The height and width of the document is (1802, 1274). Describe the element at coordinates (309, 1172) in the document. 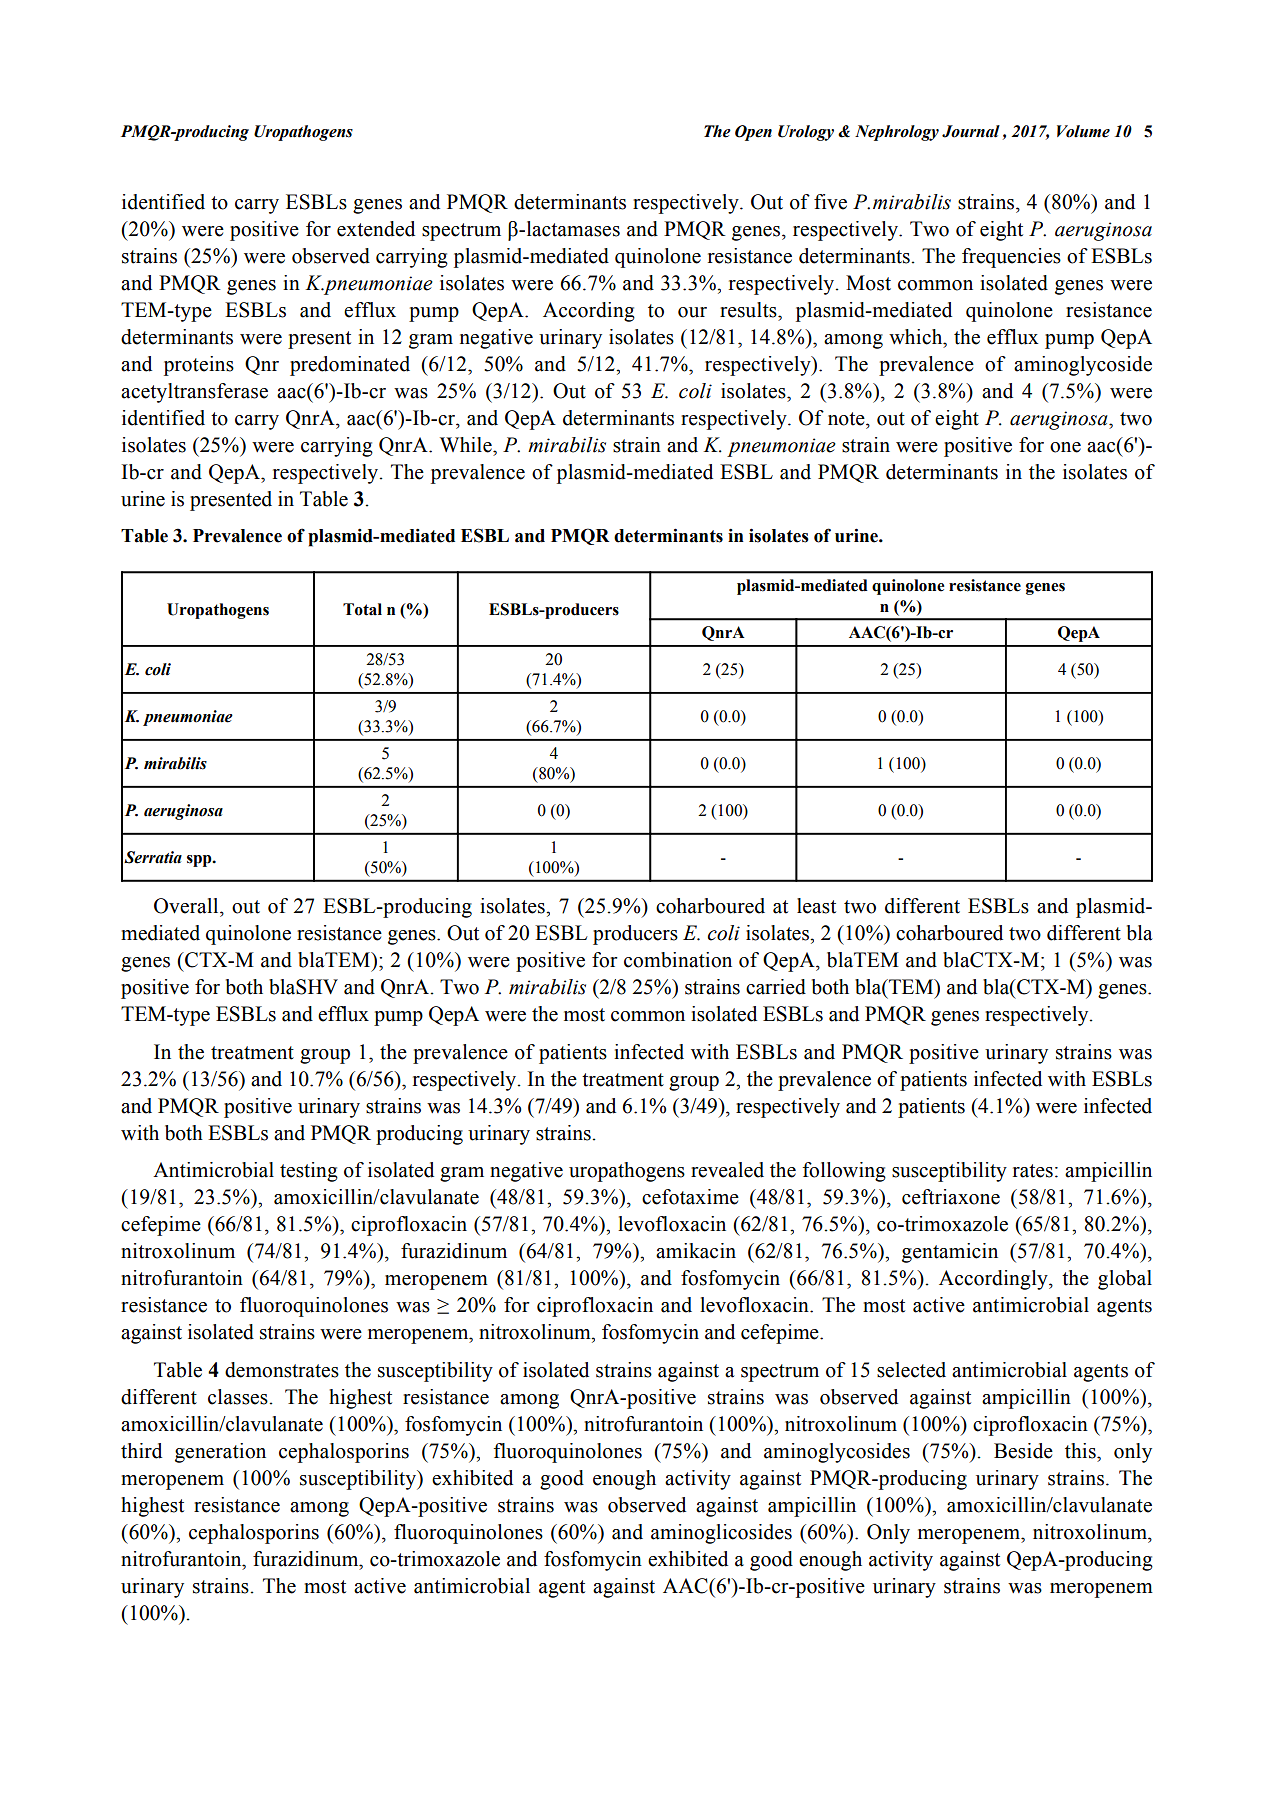

I see `testing` at that location.
